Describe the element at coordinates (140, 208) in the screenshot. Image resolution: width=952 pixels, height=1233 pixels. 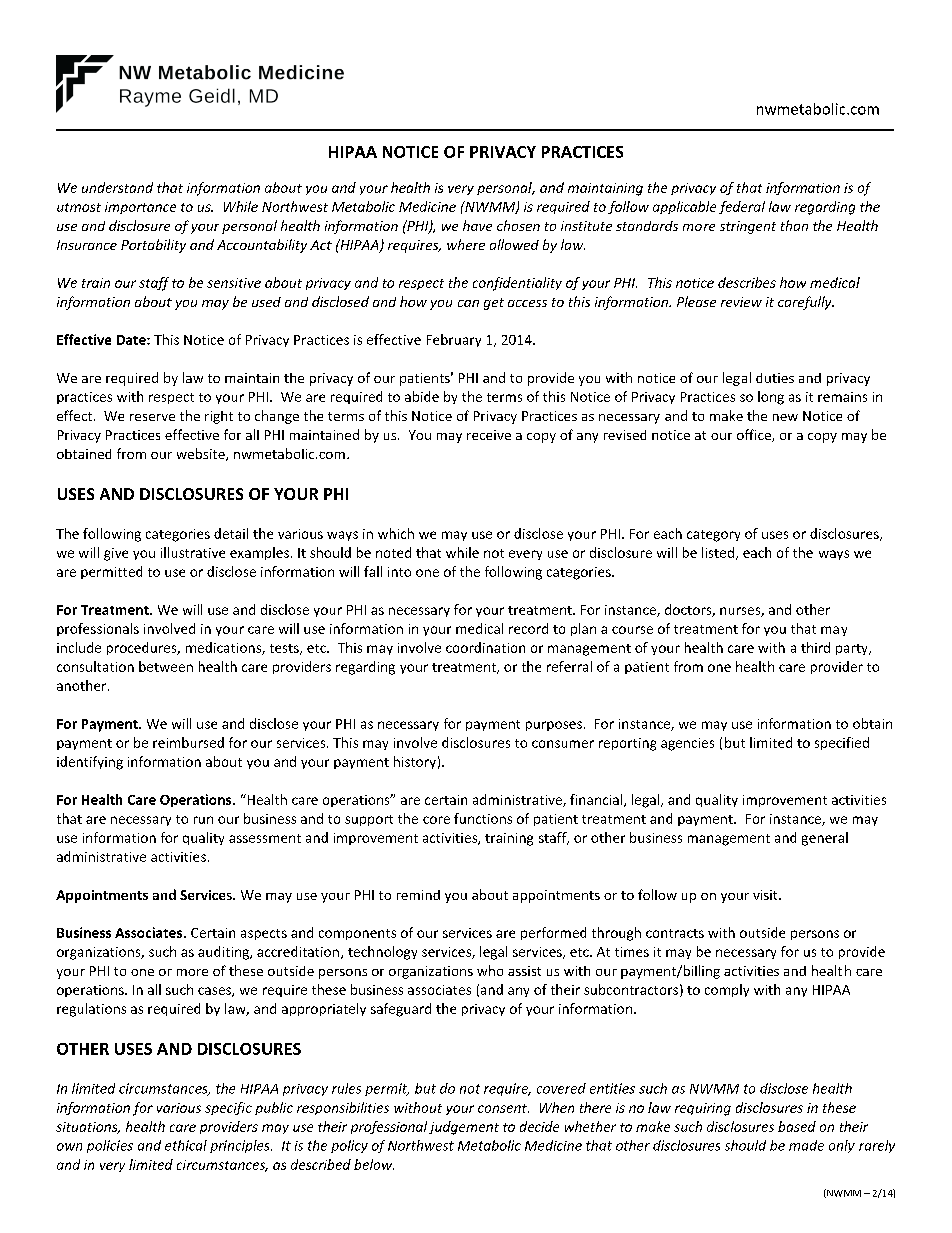
I see `importance` at that location.
